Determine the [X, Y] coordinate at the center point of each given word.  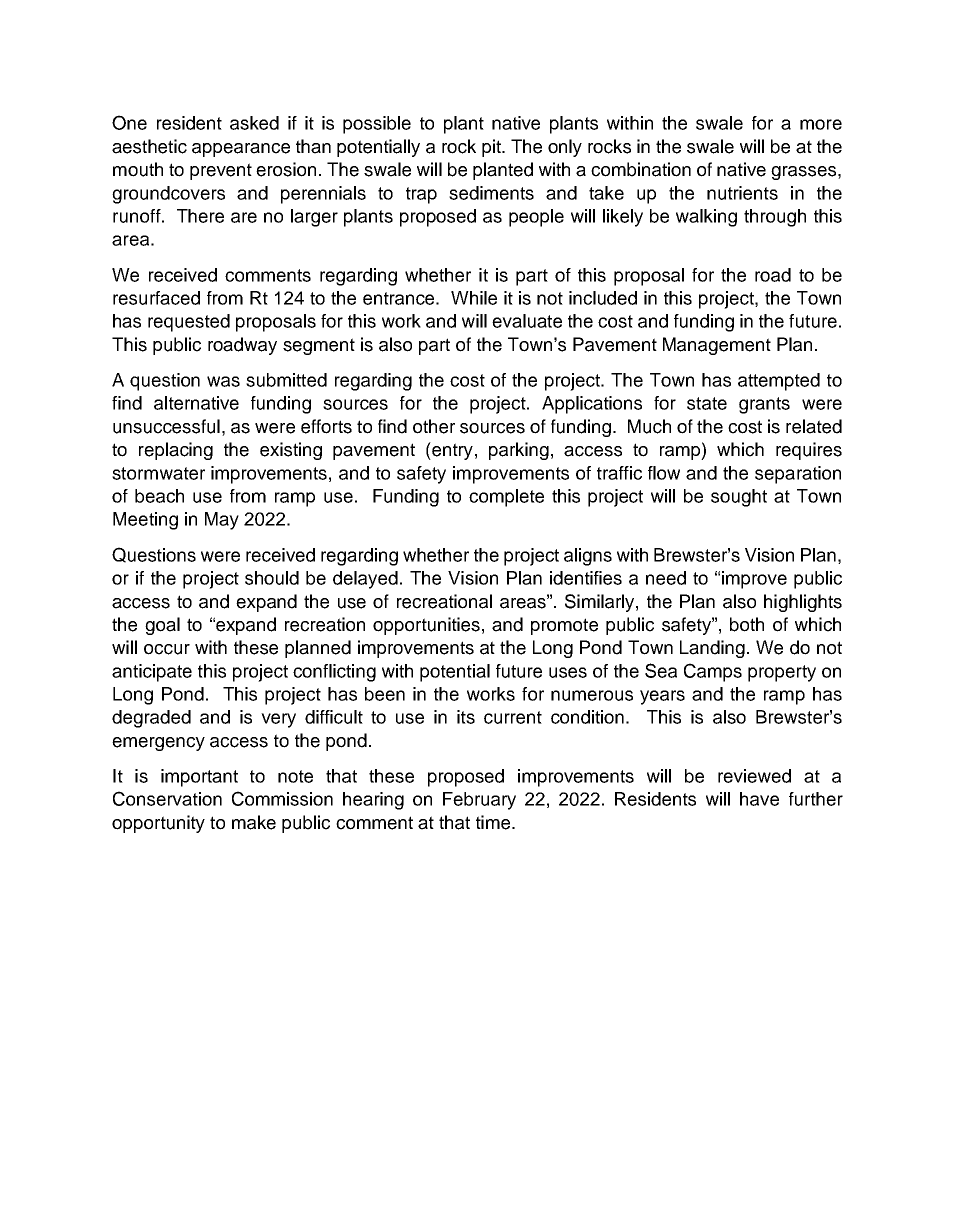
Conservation [167, 798]
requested [189, 323]
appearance [241, 150]
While [474, 298]
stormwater [158, 473]
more [821, 124]
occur [167, 649]
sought [739, 498]
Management [717, 346]
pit [492, 148]
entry [451, 451]
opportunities [426, 626]
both [747, 624]
